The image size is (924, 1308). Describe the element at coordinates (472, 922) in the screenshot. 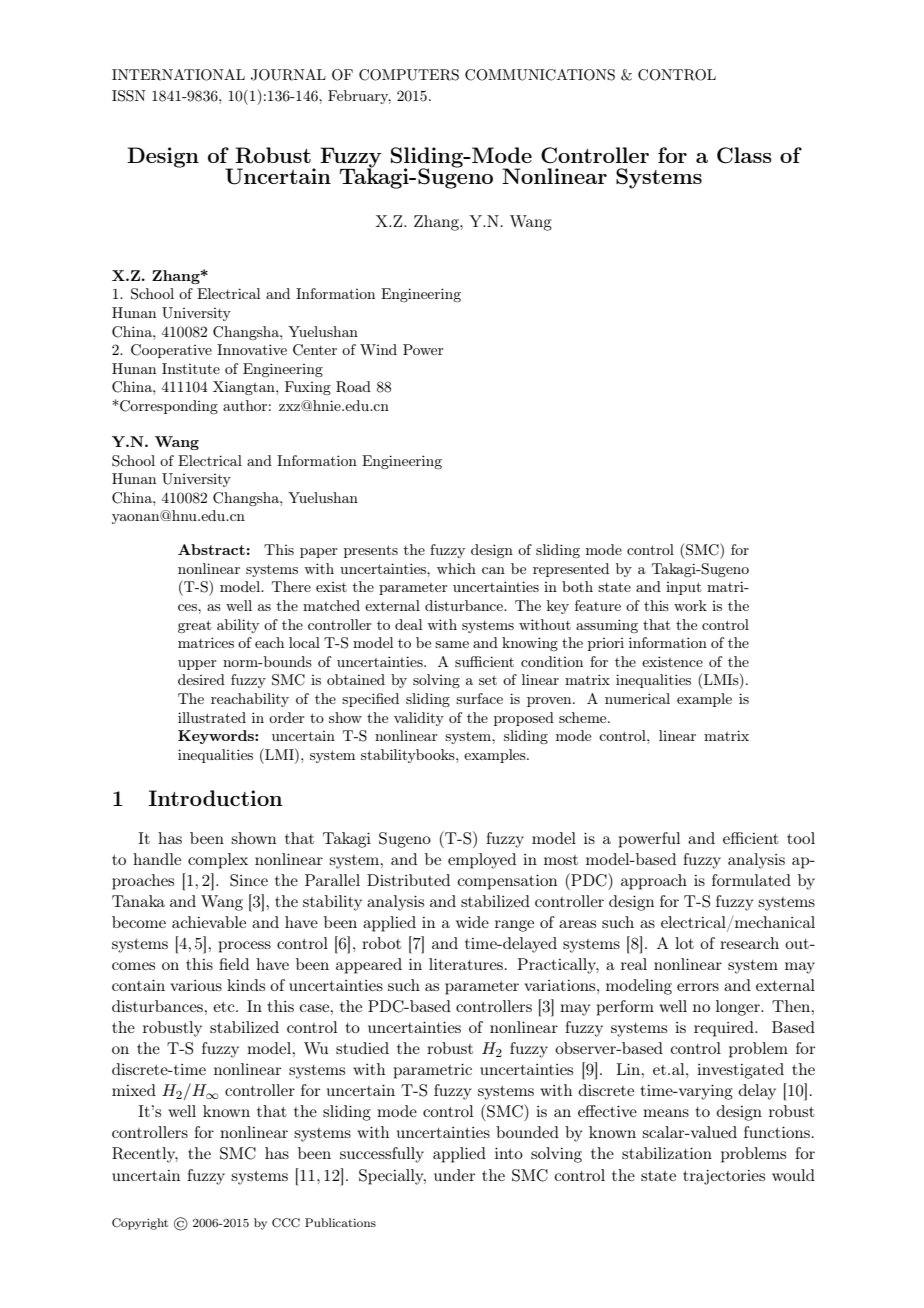

I see `wide` at that location.
